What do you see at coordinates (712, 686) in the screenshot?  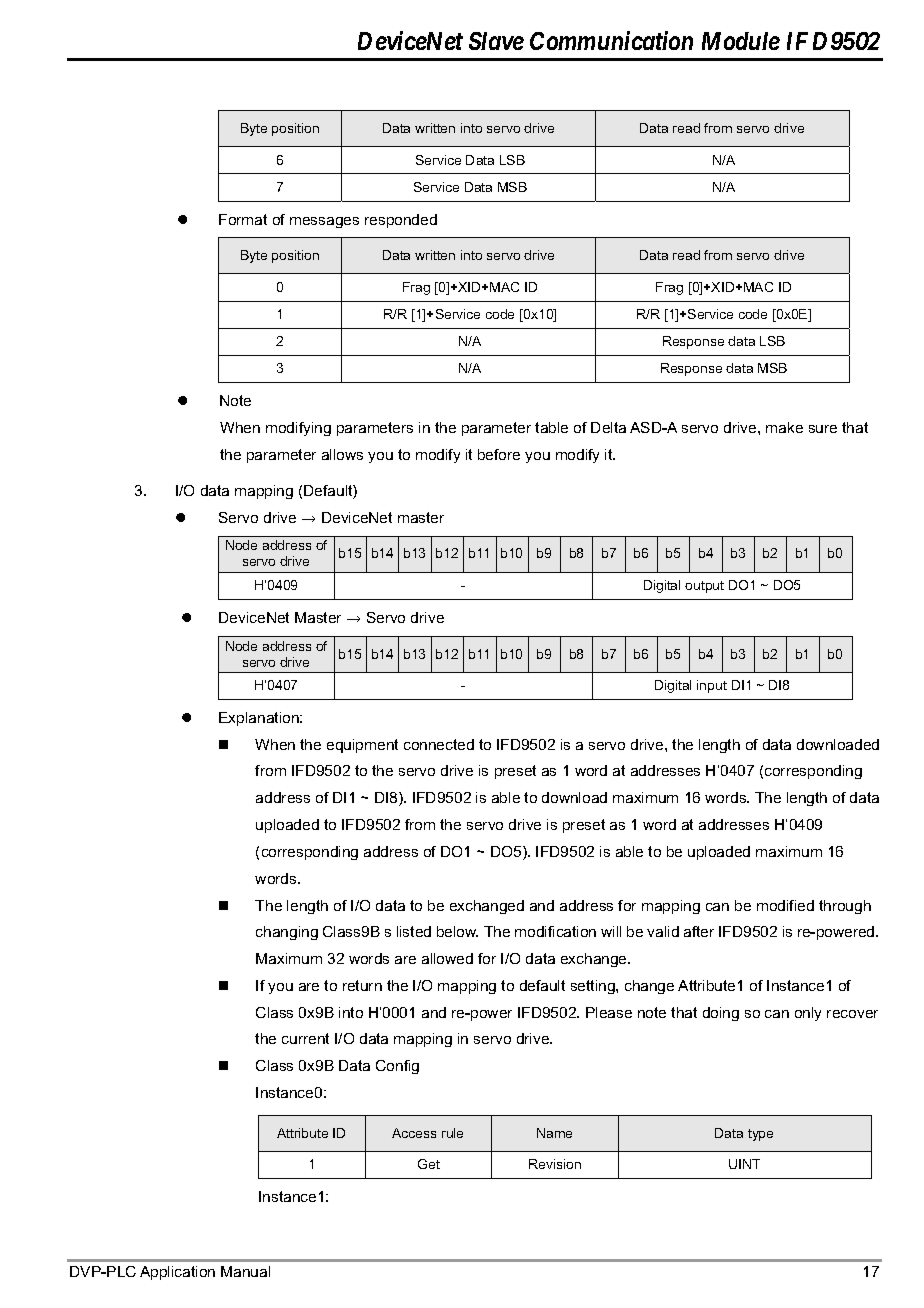 I see `input` at bounding box center [712, 686].
